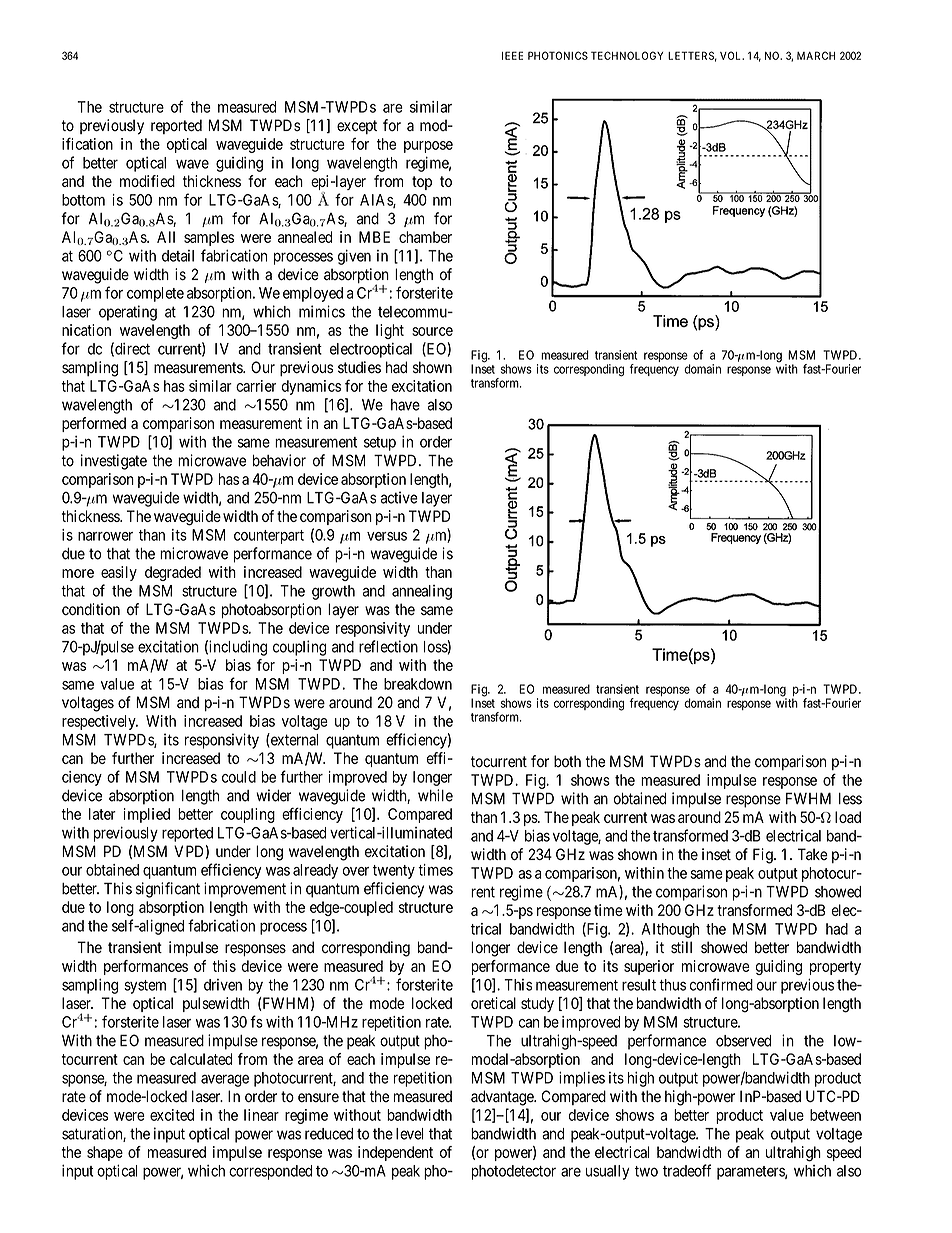 The height and width of the document is (1233, 952). What do you see at coordinates (422, 592) in the document?
I see `annealing` at bounding box center [422, 592].
